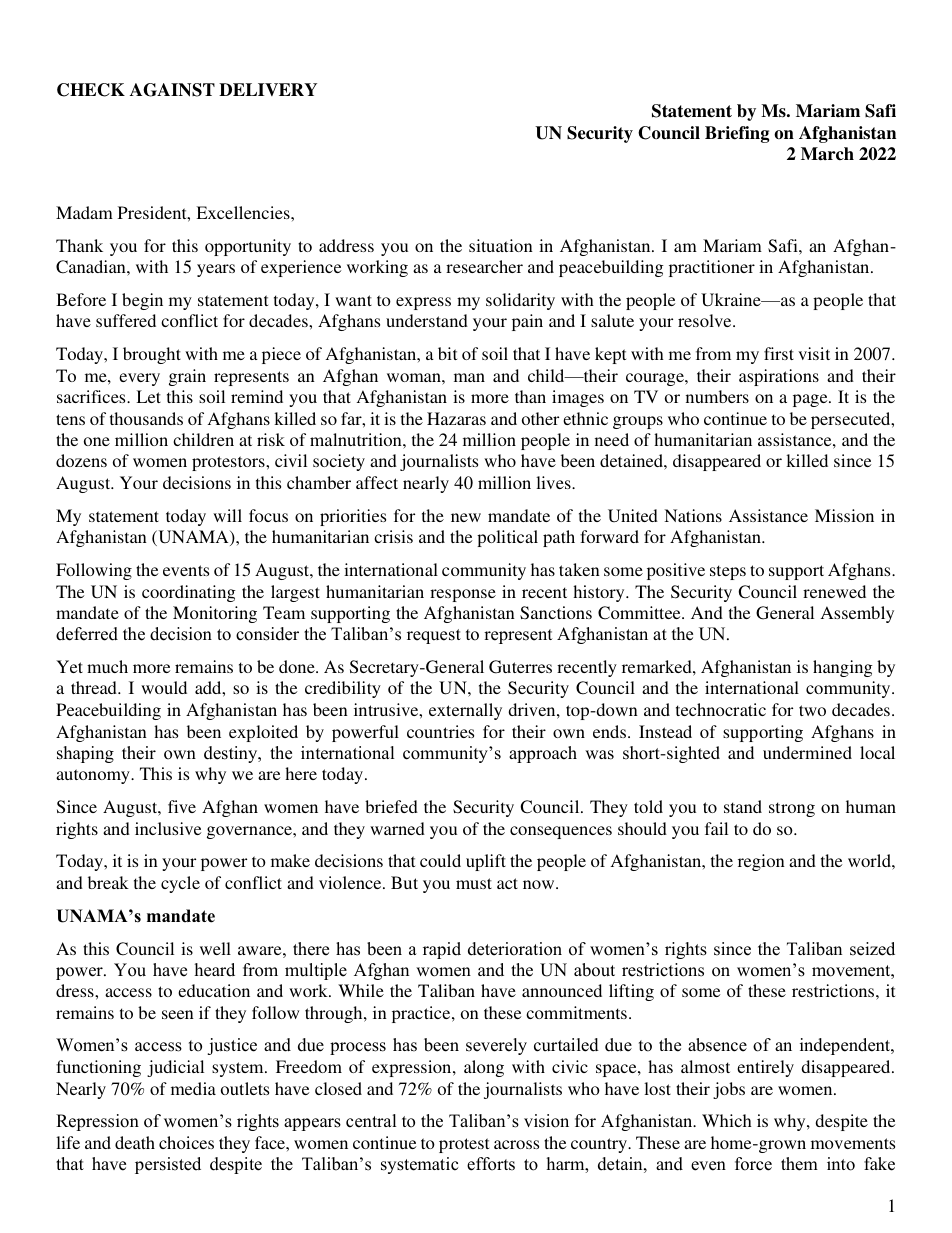 The width and height of the screenshot is (952, 1233). What do you see at coordinates (516, 1144) in the screenshot?
I see `across` at bounding box center [516, 1144].
